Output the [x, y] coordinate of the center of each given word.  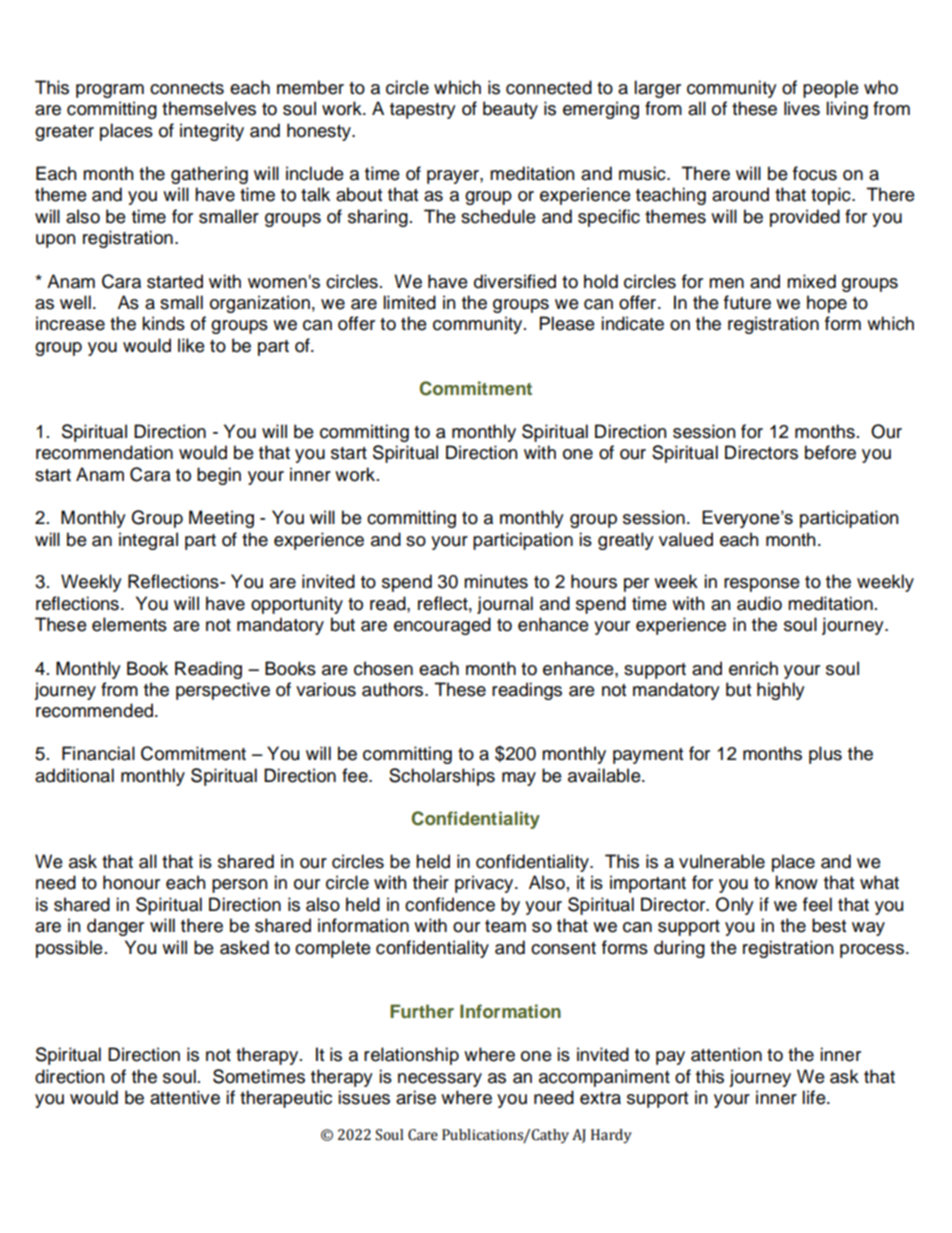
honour [131, 882]
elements [129, 624]
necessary [440, 1080]
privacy [485, 884]
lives [802, 108]
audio [759, 603]
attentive [185, 1097]
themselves [209, 108]
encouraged [442, 626]
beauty [510, 110]
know [796, 882]
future [747, 302]
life [815, 1097]
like [191, 345]
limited [409, 302]
